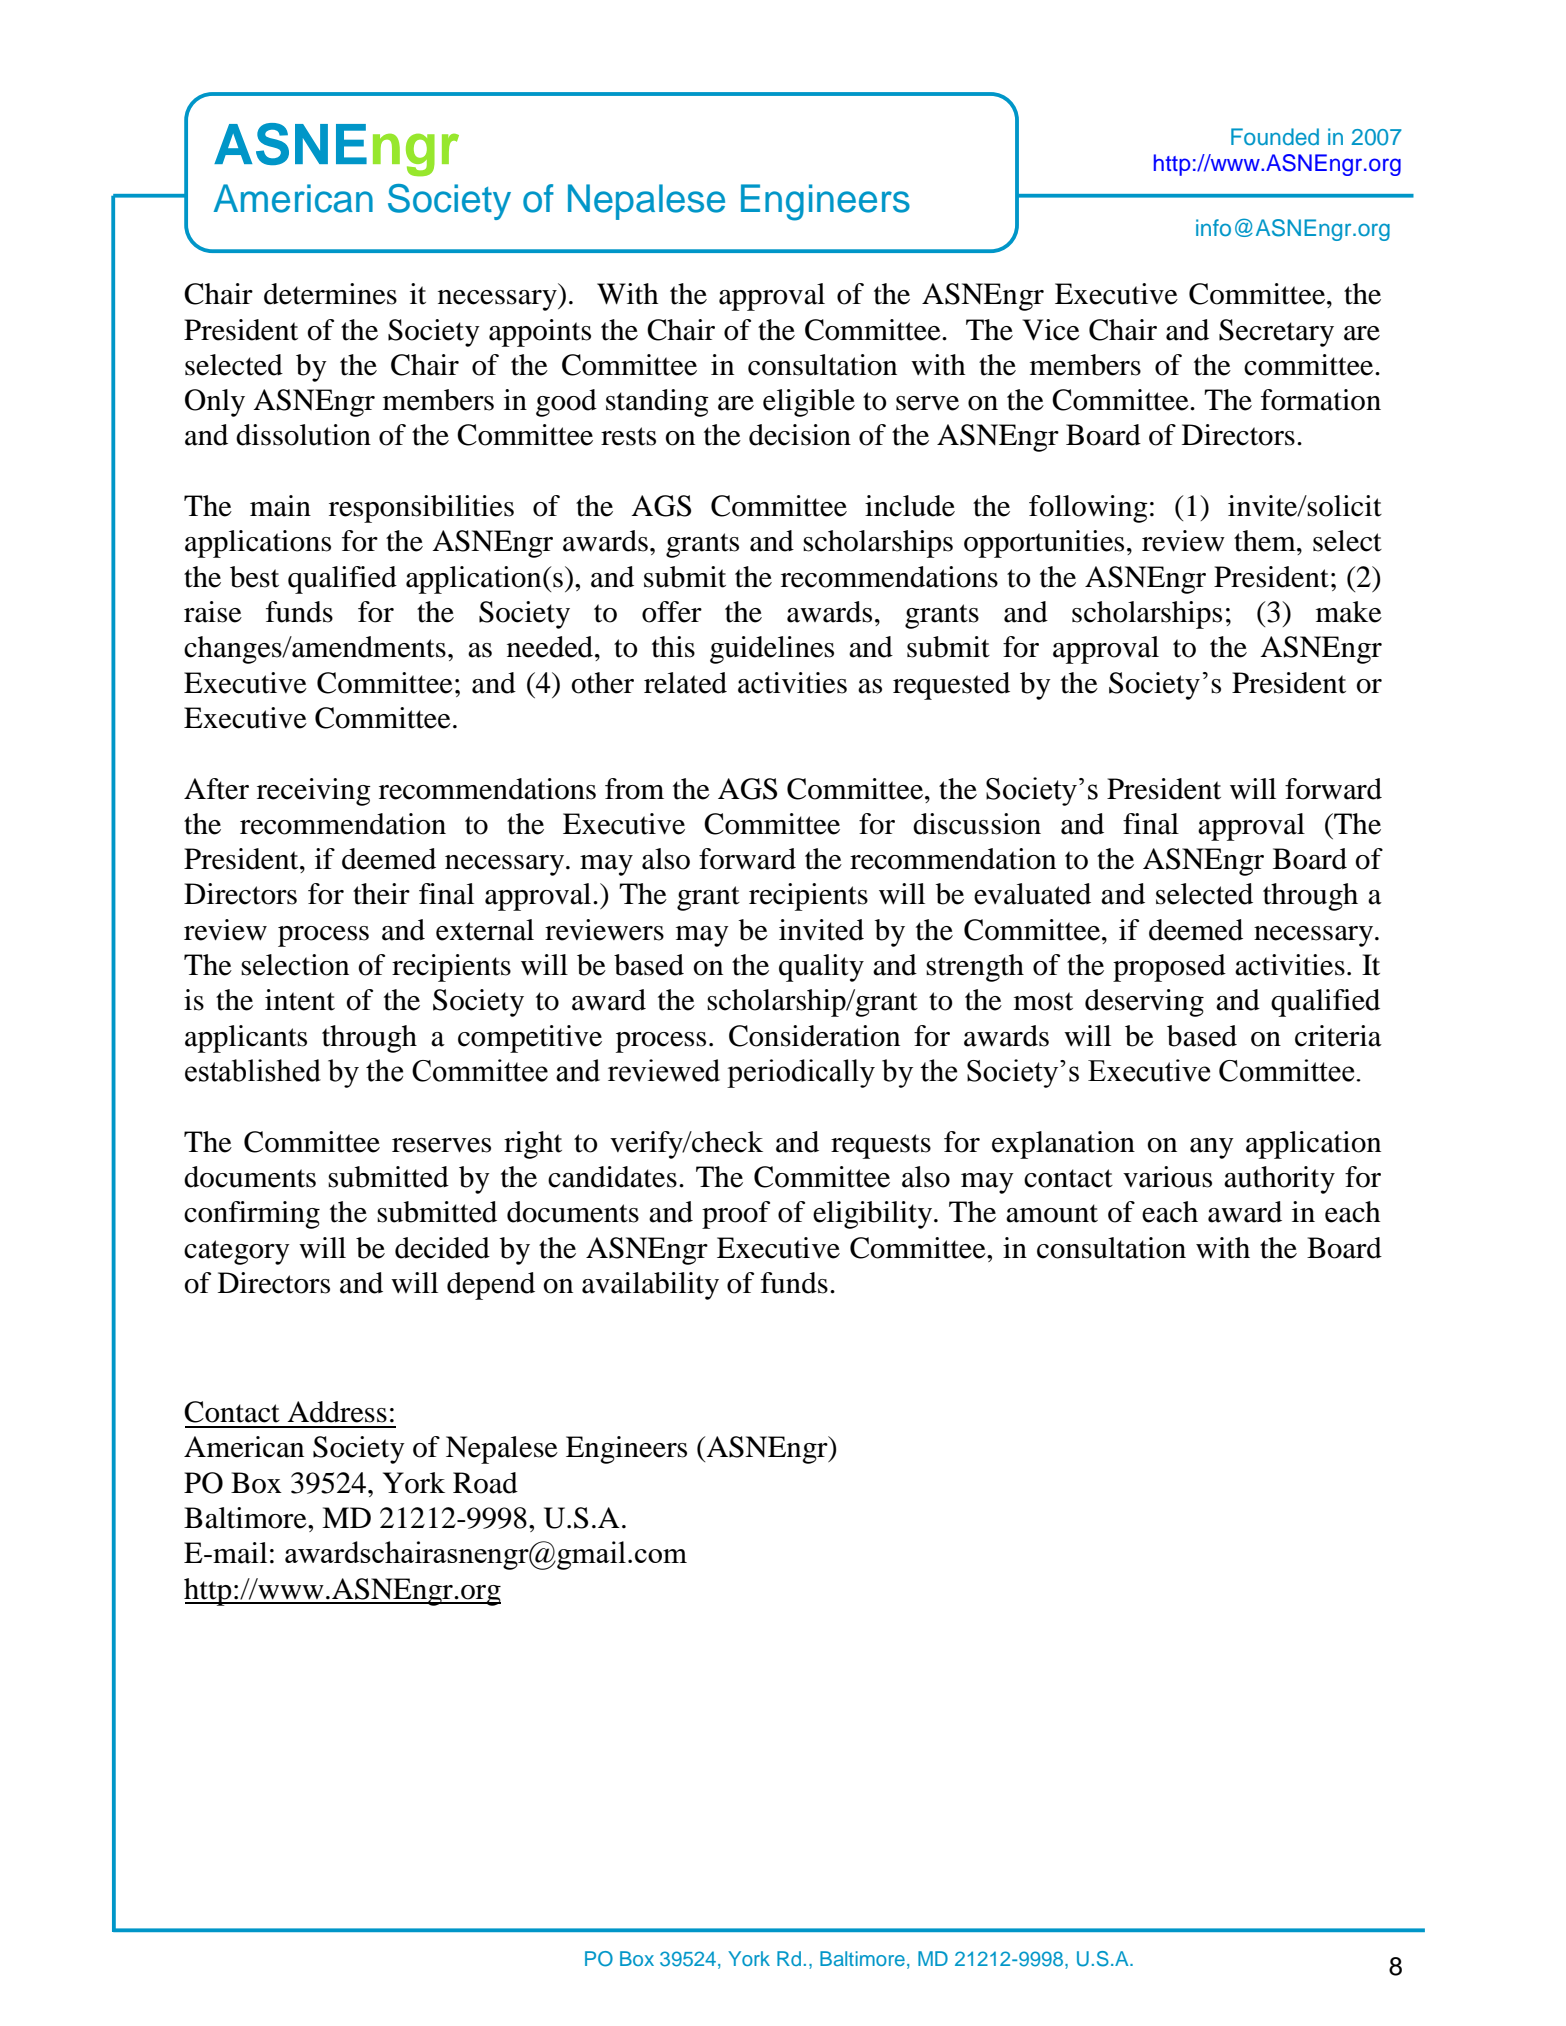  I want to click on appoints, so click(540, 333).
